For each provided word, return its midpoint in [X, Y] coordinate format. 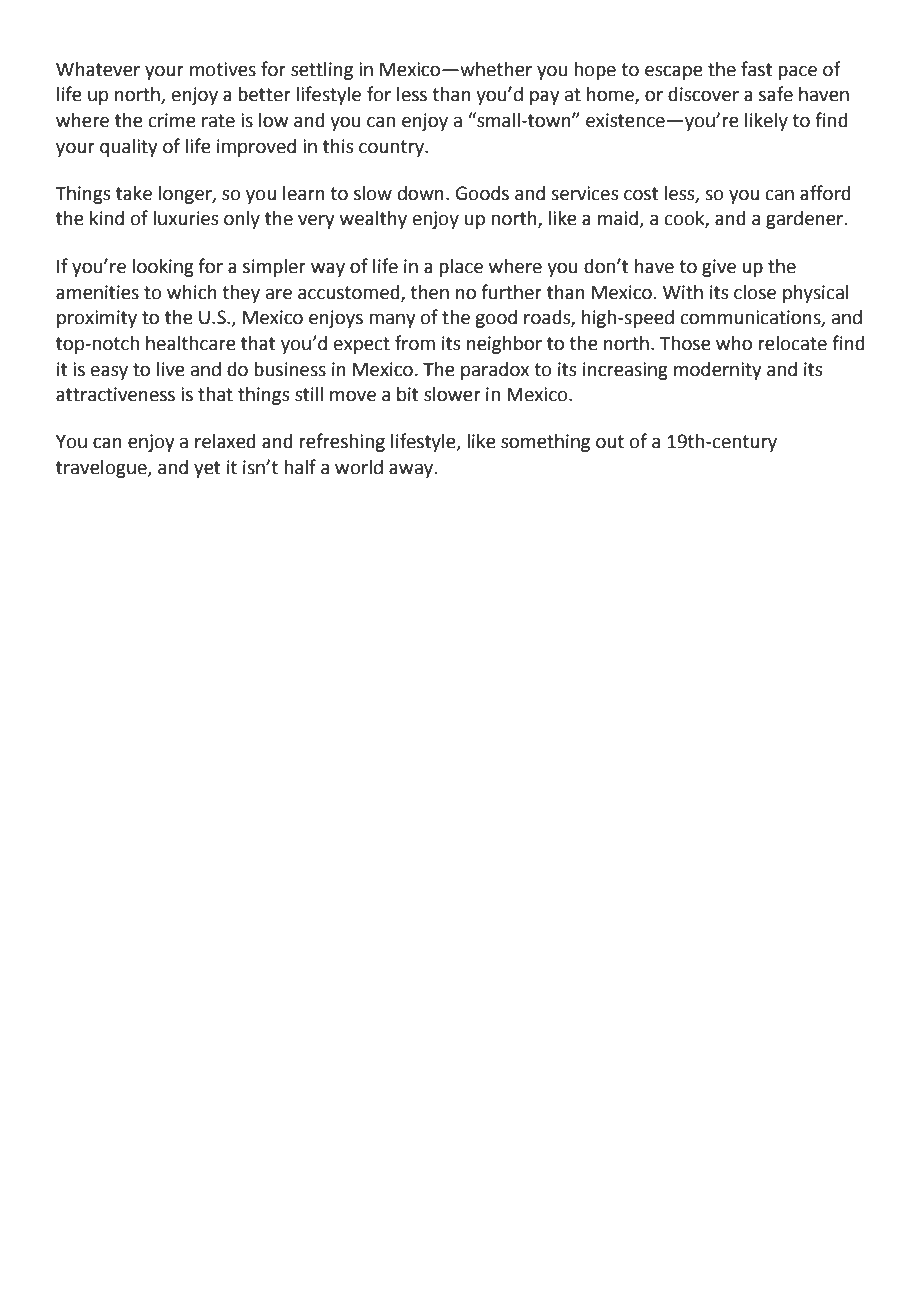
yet [207, 469]
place [461, 268]
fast [756, 69]
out [610, 442]
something [545, 443]
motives [223, 69]
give [719, 268]
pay [544, 97]
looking [163, 268]
